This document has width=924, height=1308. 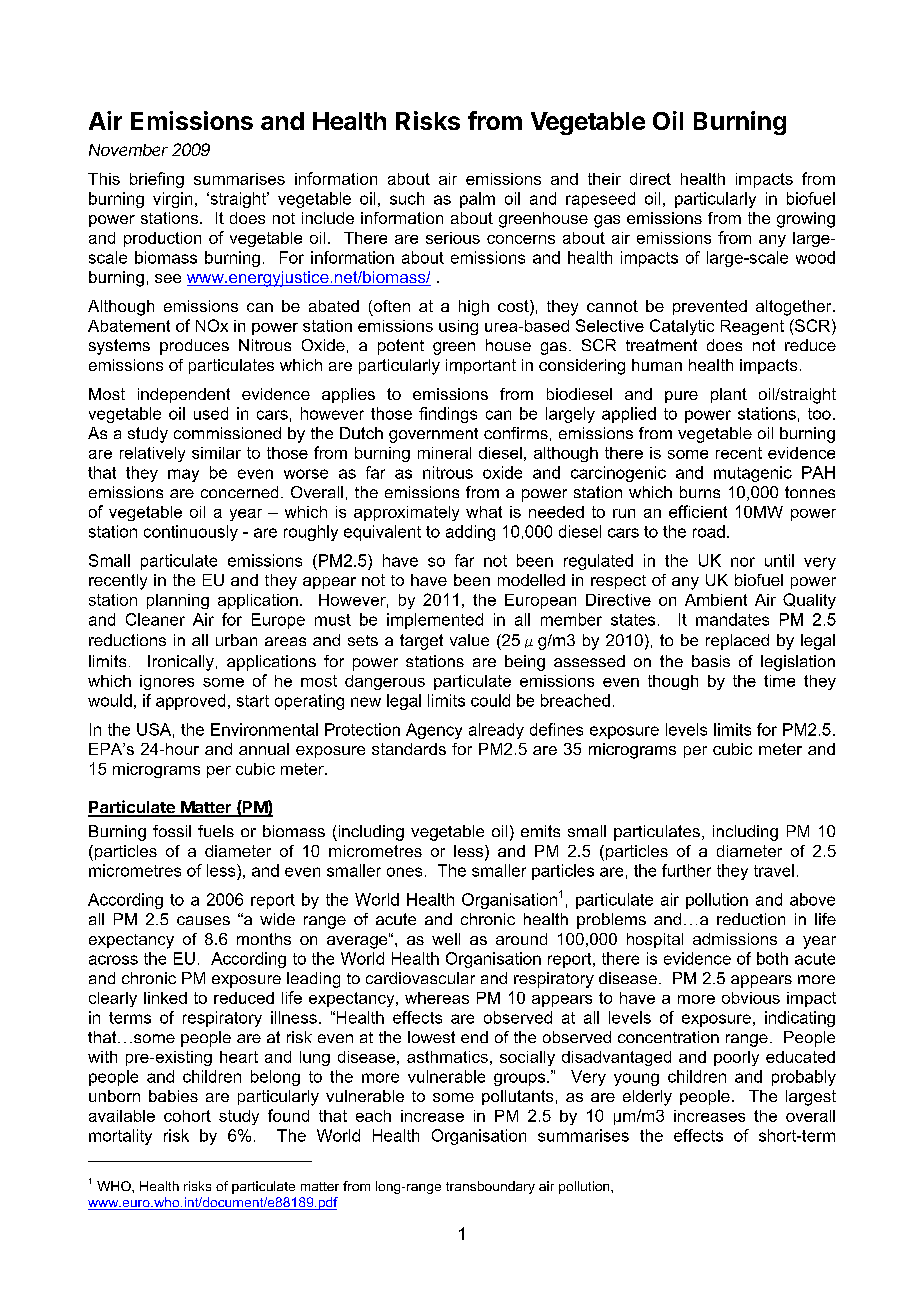 What do you see at coordinates (477, 200) in the document?
I see `palm` at bounding box center [477, 200].
